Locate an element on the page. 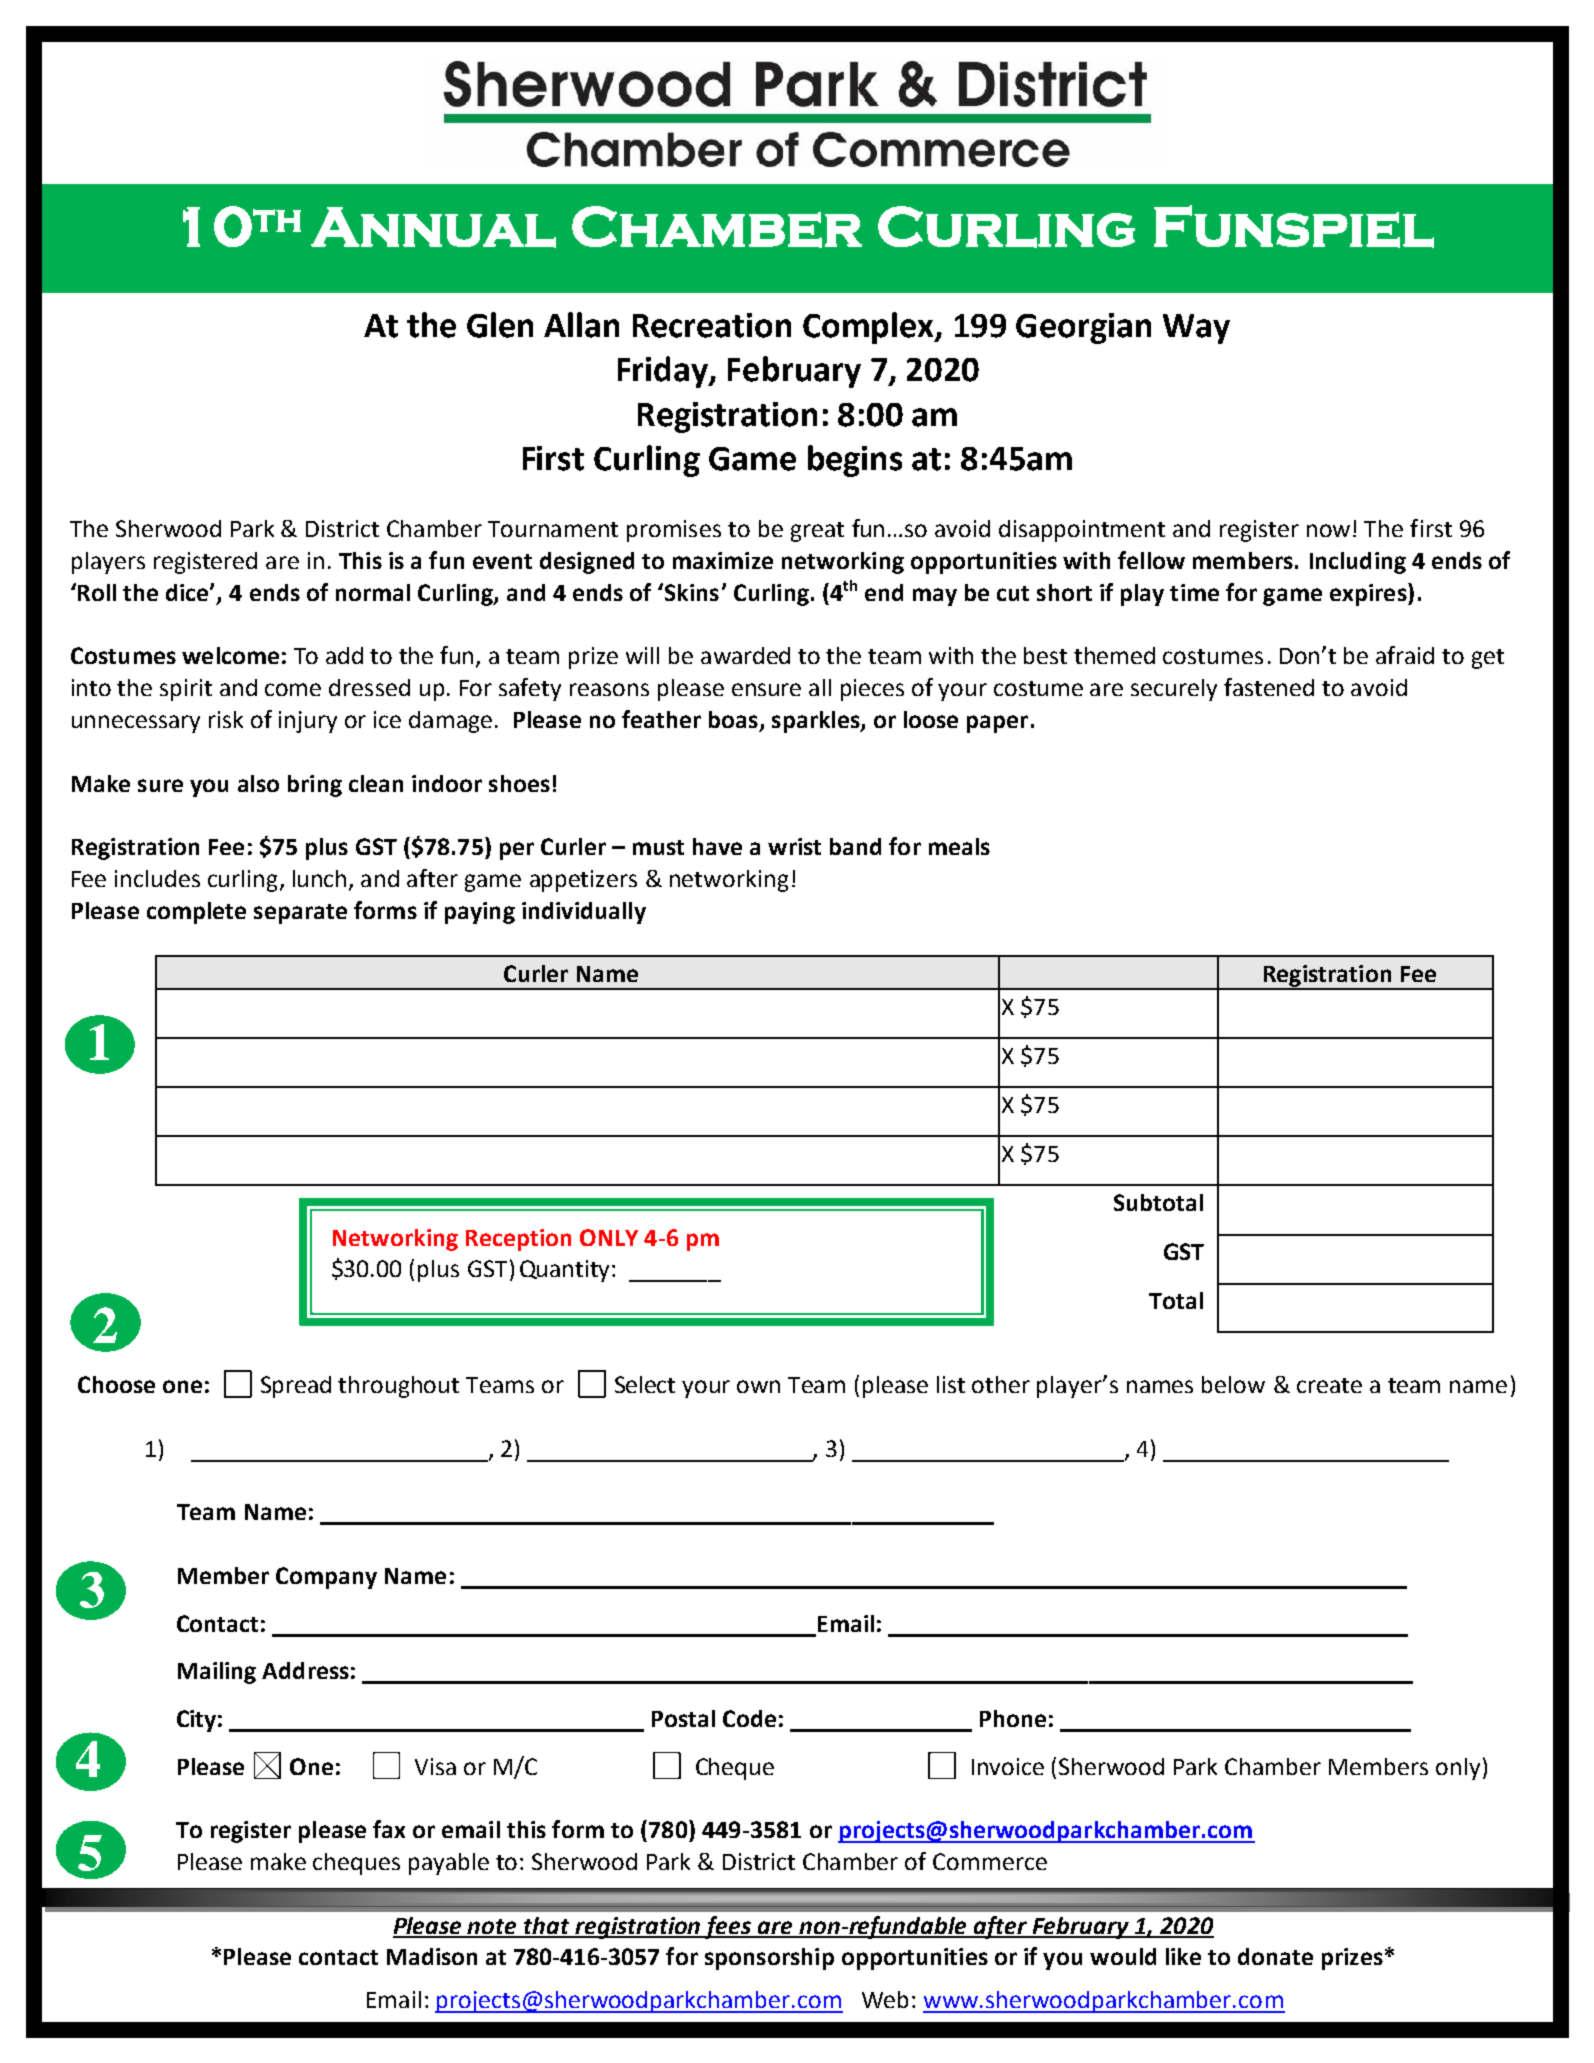 The image size is (1594, 2063). own is located at coordinates (758, 1386).
